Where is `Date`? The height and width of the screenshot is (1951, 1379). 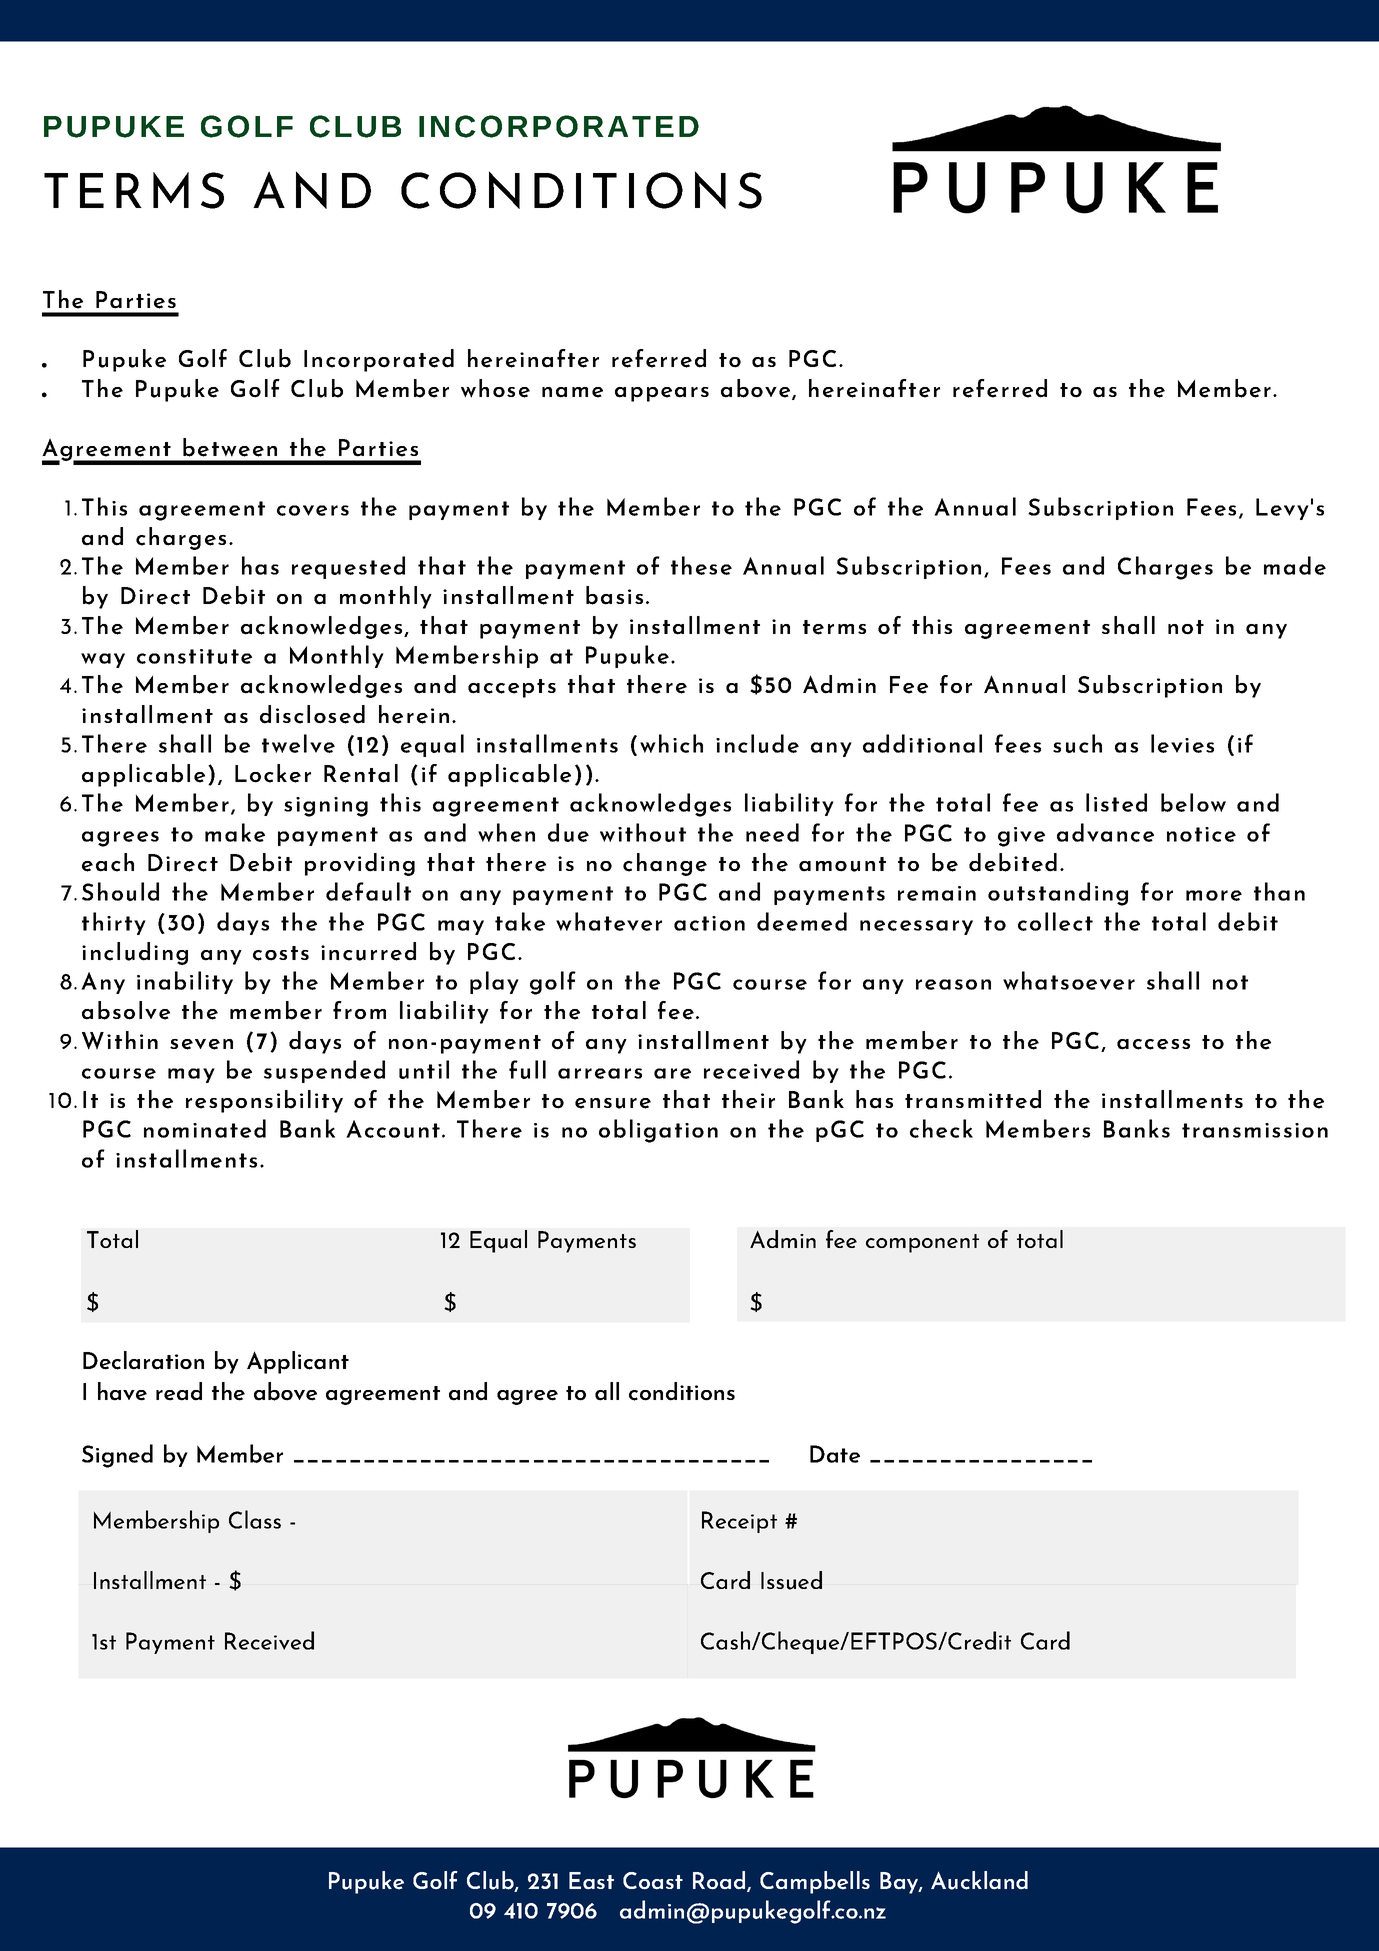
Date is located at coordinates (835, 1454).
